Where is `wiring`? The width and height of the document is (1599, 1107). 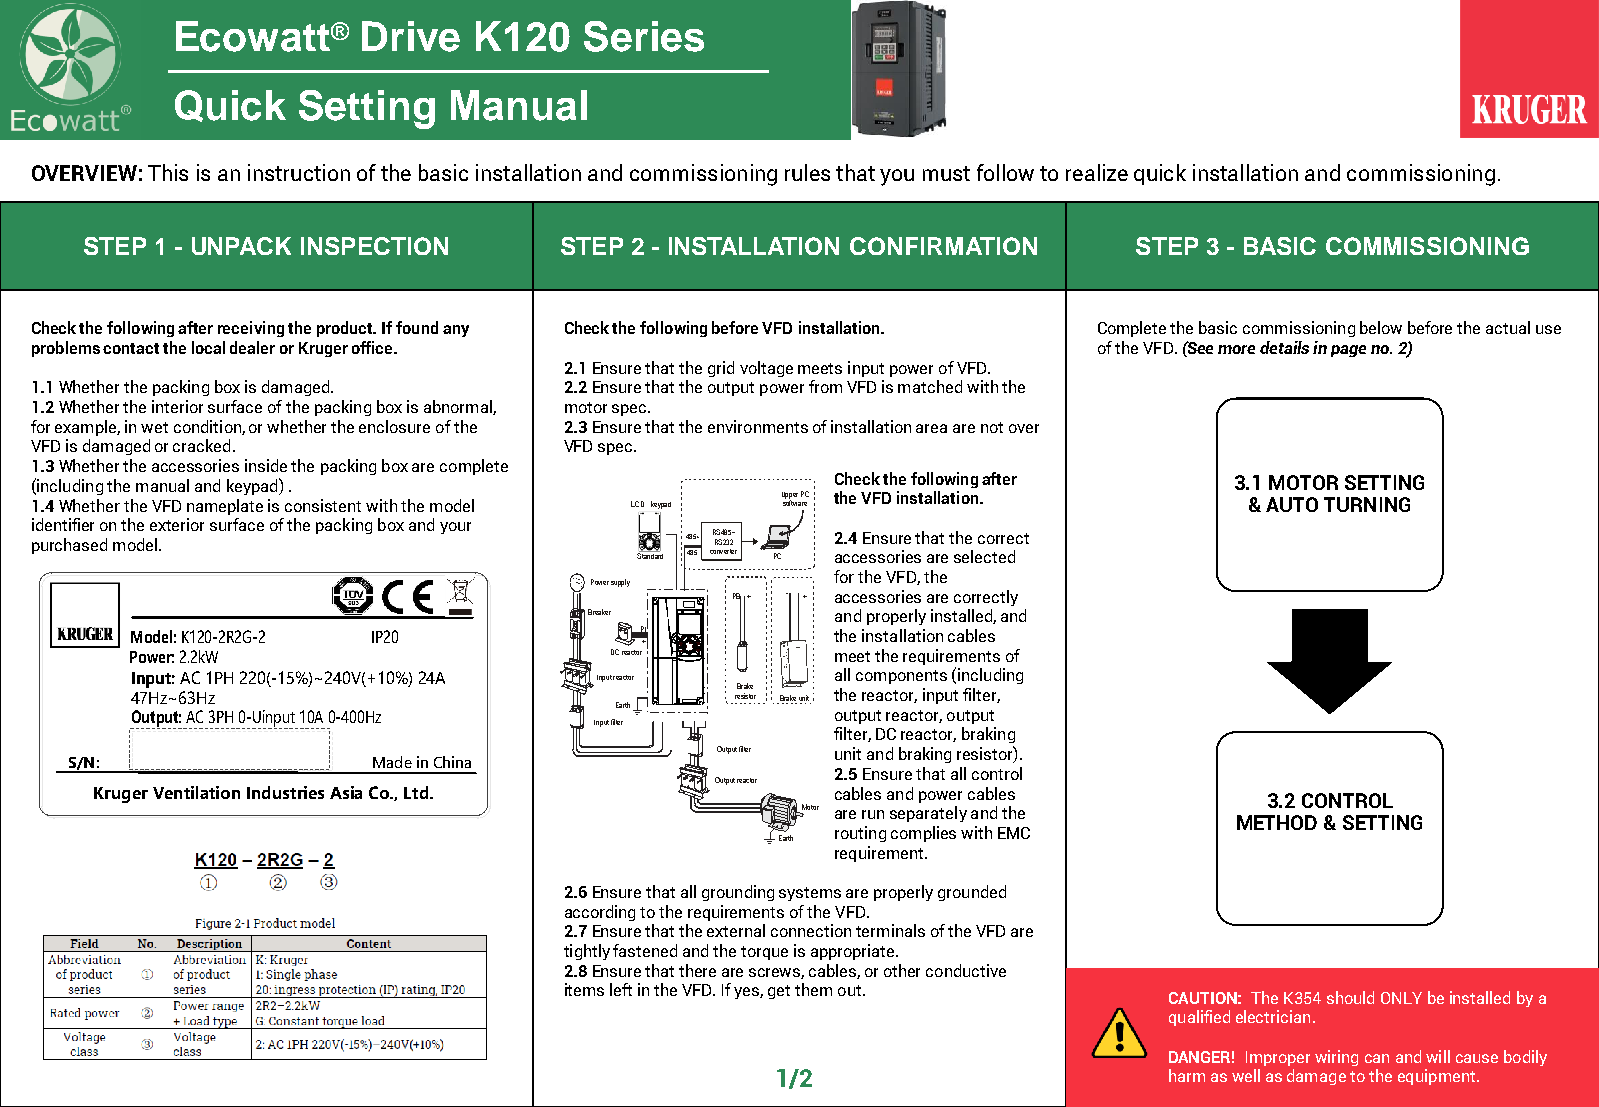
wiring is located at coordinates (1336, 1058).
